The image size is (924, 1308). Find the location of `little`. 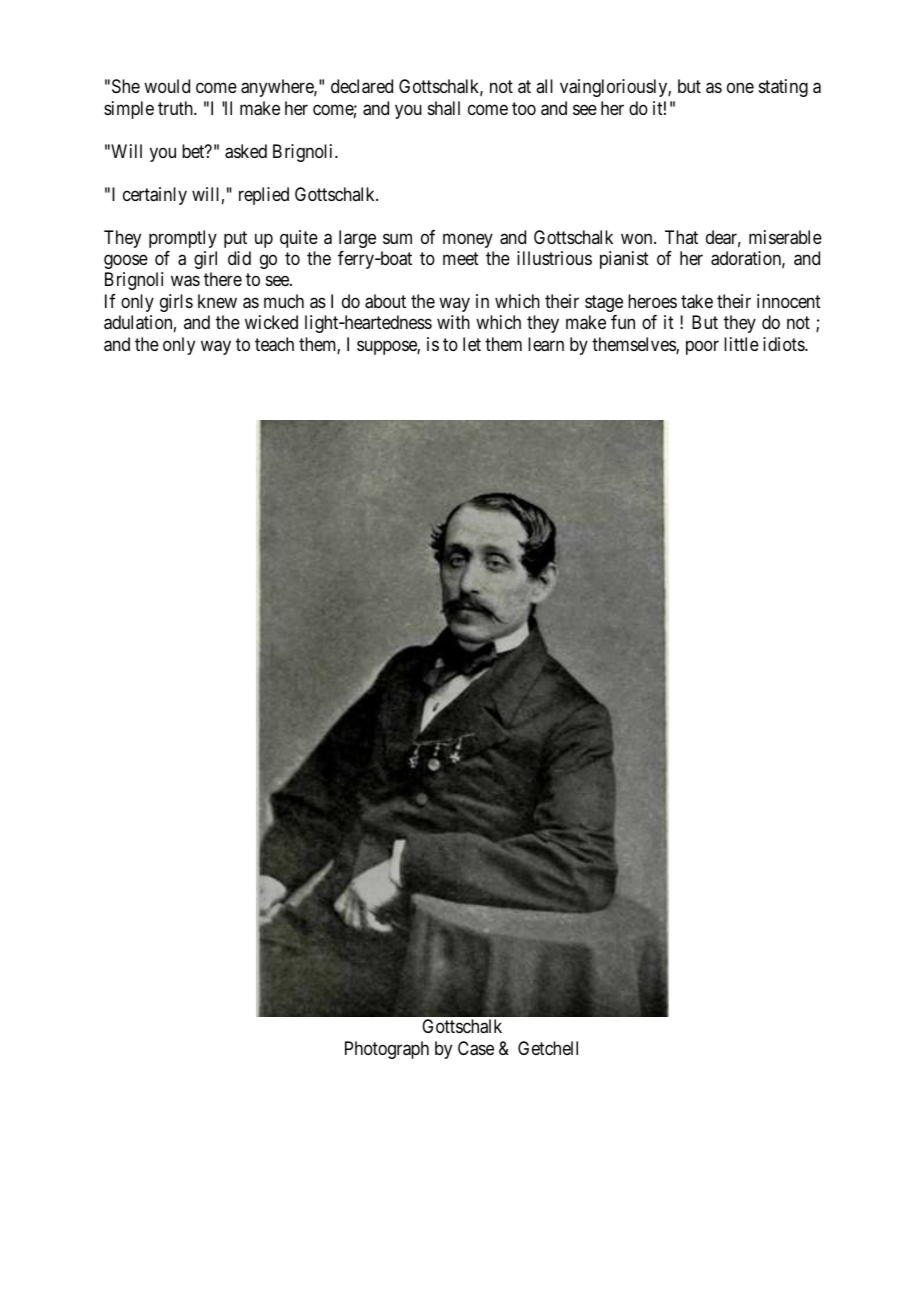

little is located at coordinates (741, 344).
